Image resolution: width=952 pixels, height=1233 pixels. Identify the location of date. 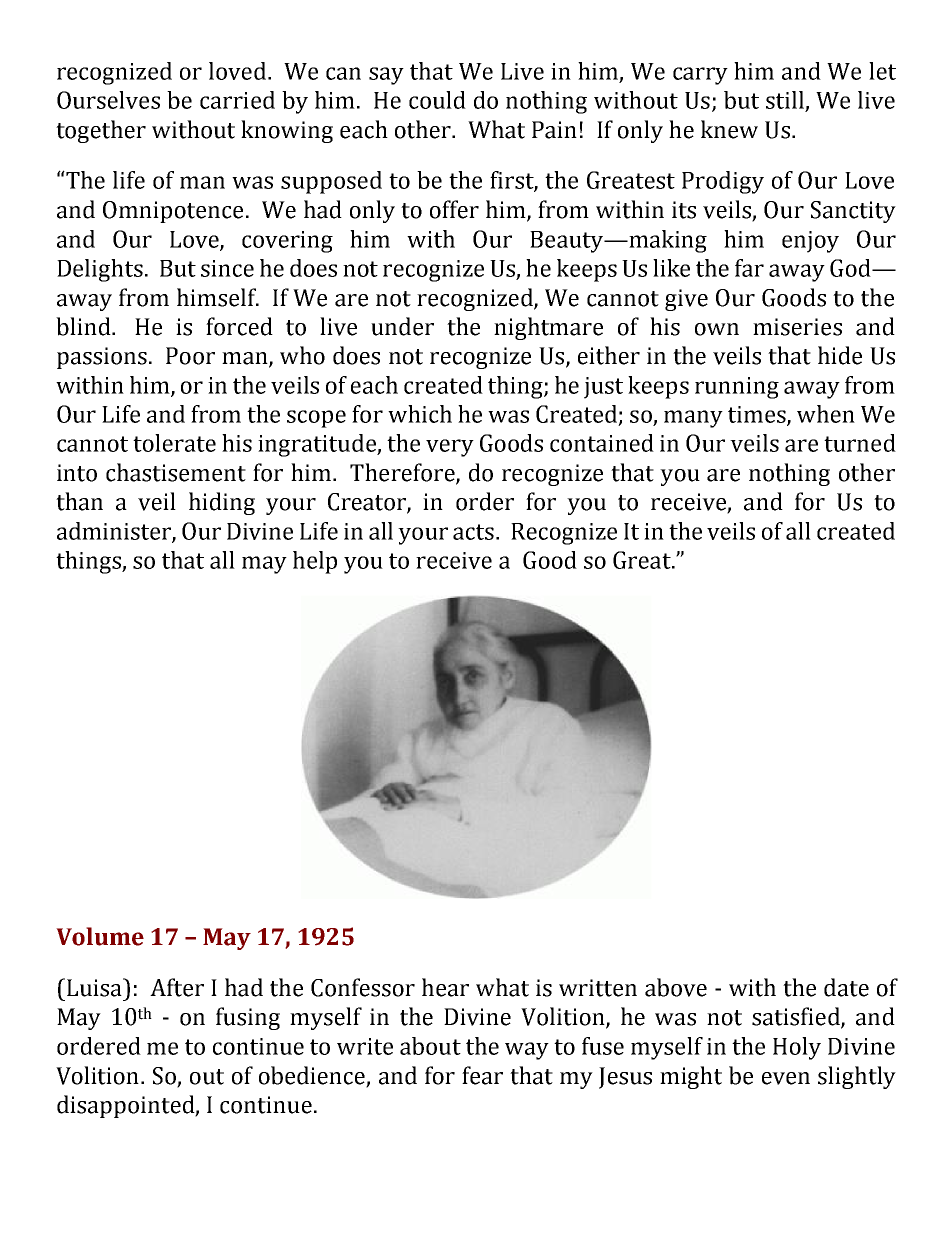
(846, 987).
